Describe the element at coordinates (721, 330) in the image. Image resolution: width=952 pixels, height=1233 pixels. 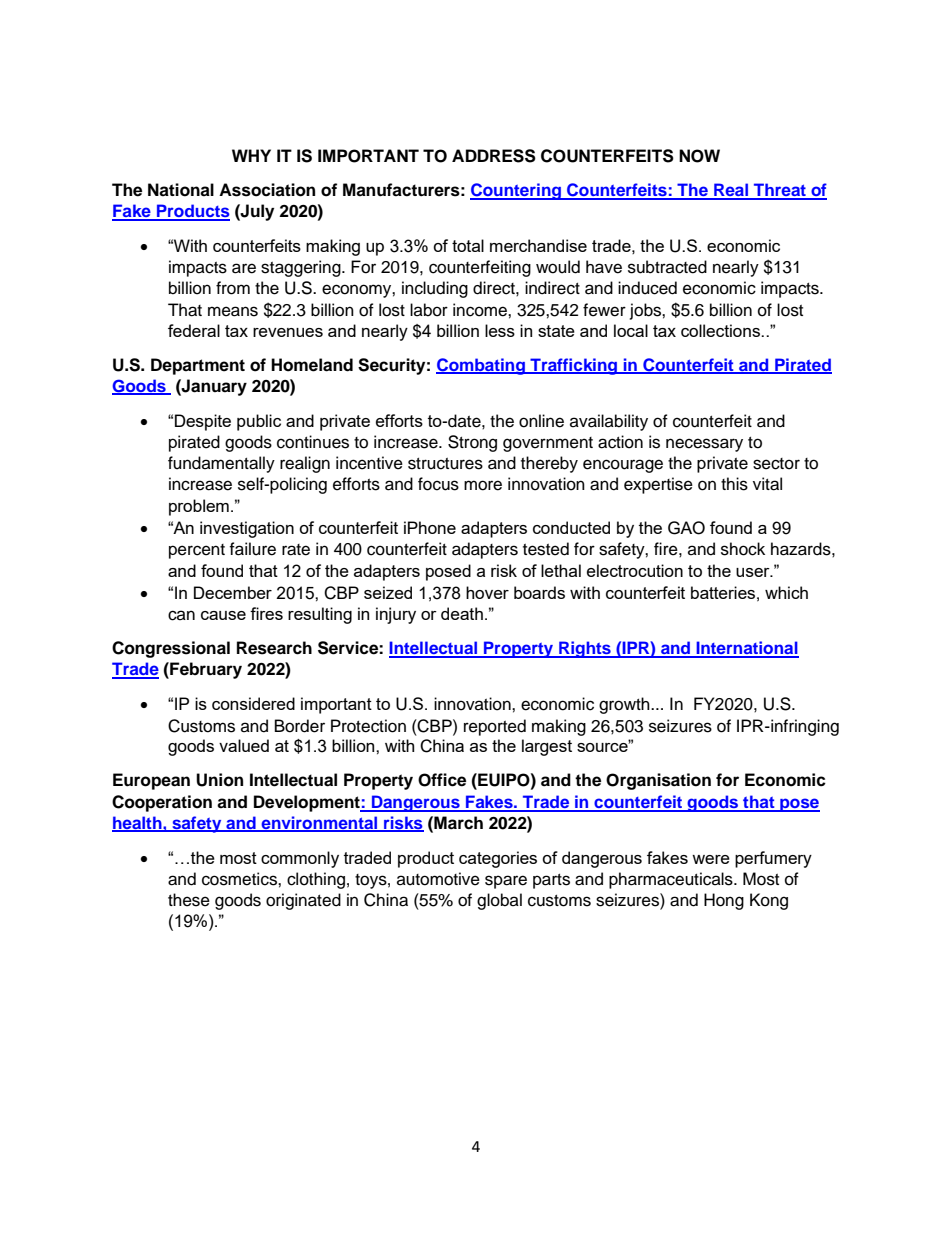
I see `collections` at that location.
